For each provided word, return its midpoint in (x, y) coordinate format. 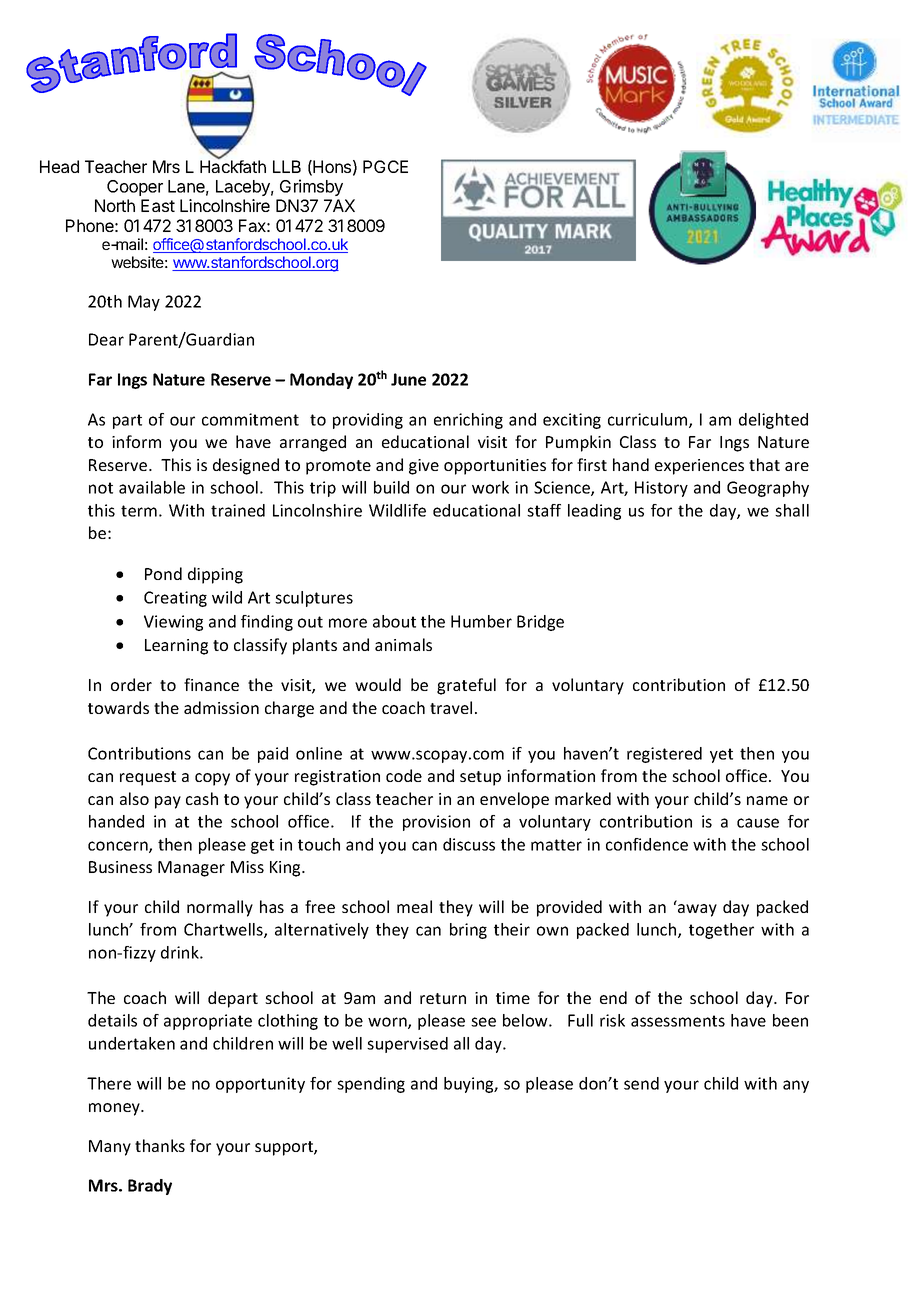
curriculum (649, 420)
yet (721, 755)
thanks (160, 1145)
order (131, 684)
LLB (287, 166)
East (158, 205)
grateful (466, 686)
